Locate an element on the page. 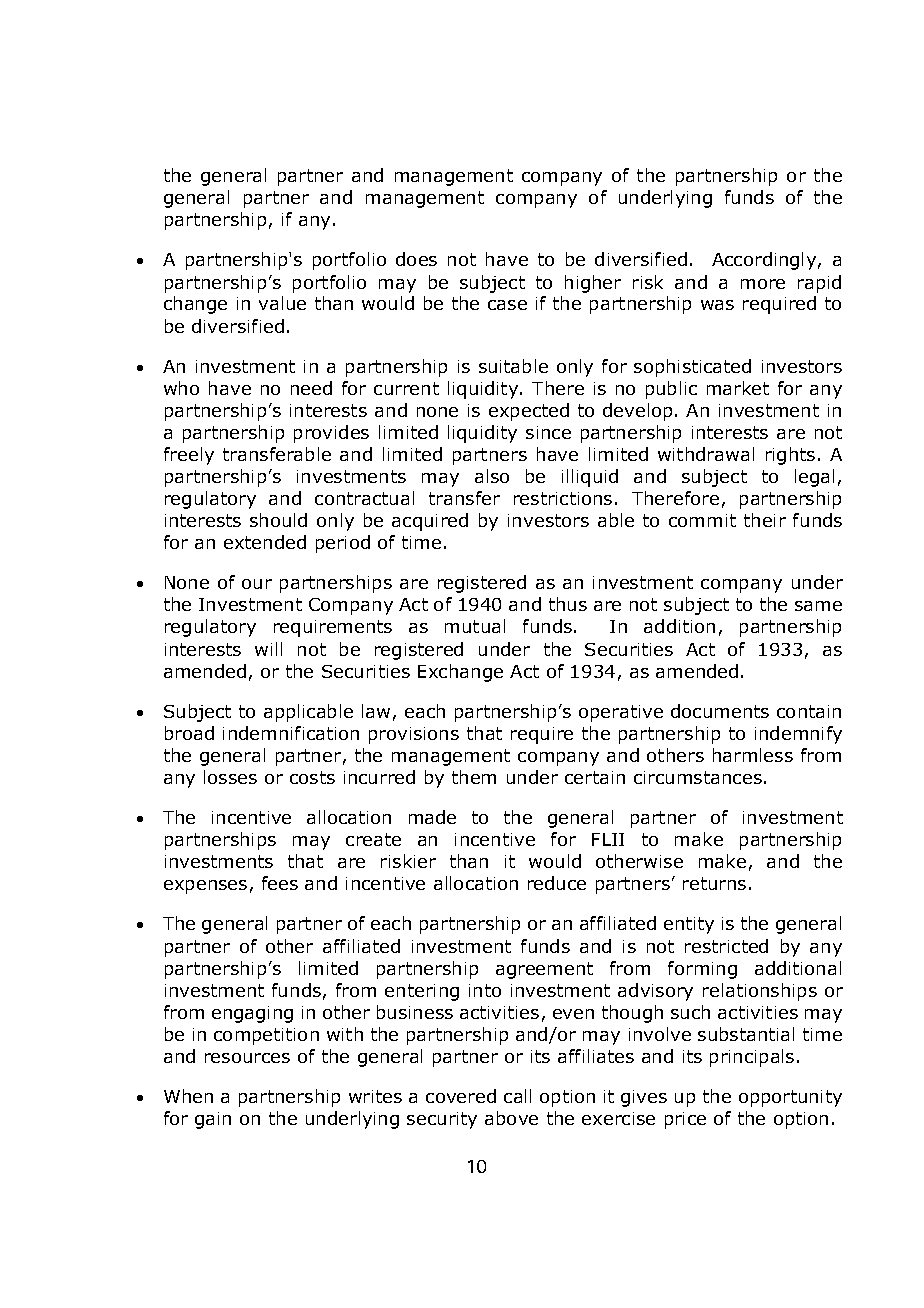 The width and height of the image is (924, 1308). should is located at coordinates (278, 520).
